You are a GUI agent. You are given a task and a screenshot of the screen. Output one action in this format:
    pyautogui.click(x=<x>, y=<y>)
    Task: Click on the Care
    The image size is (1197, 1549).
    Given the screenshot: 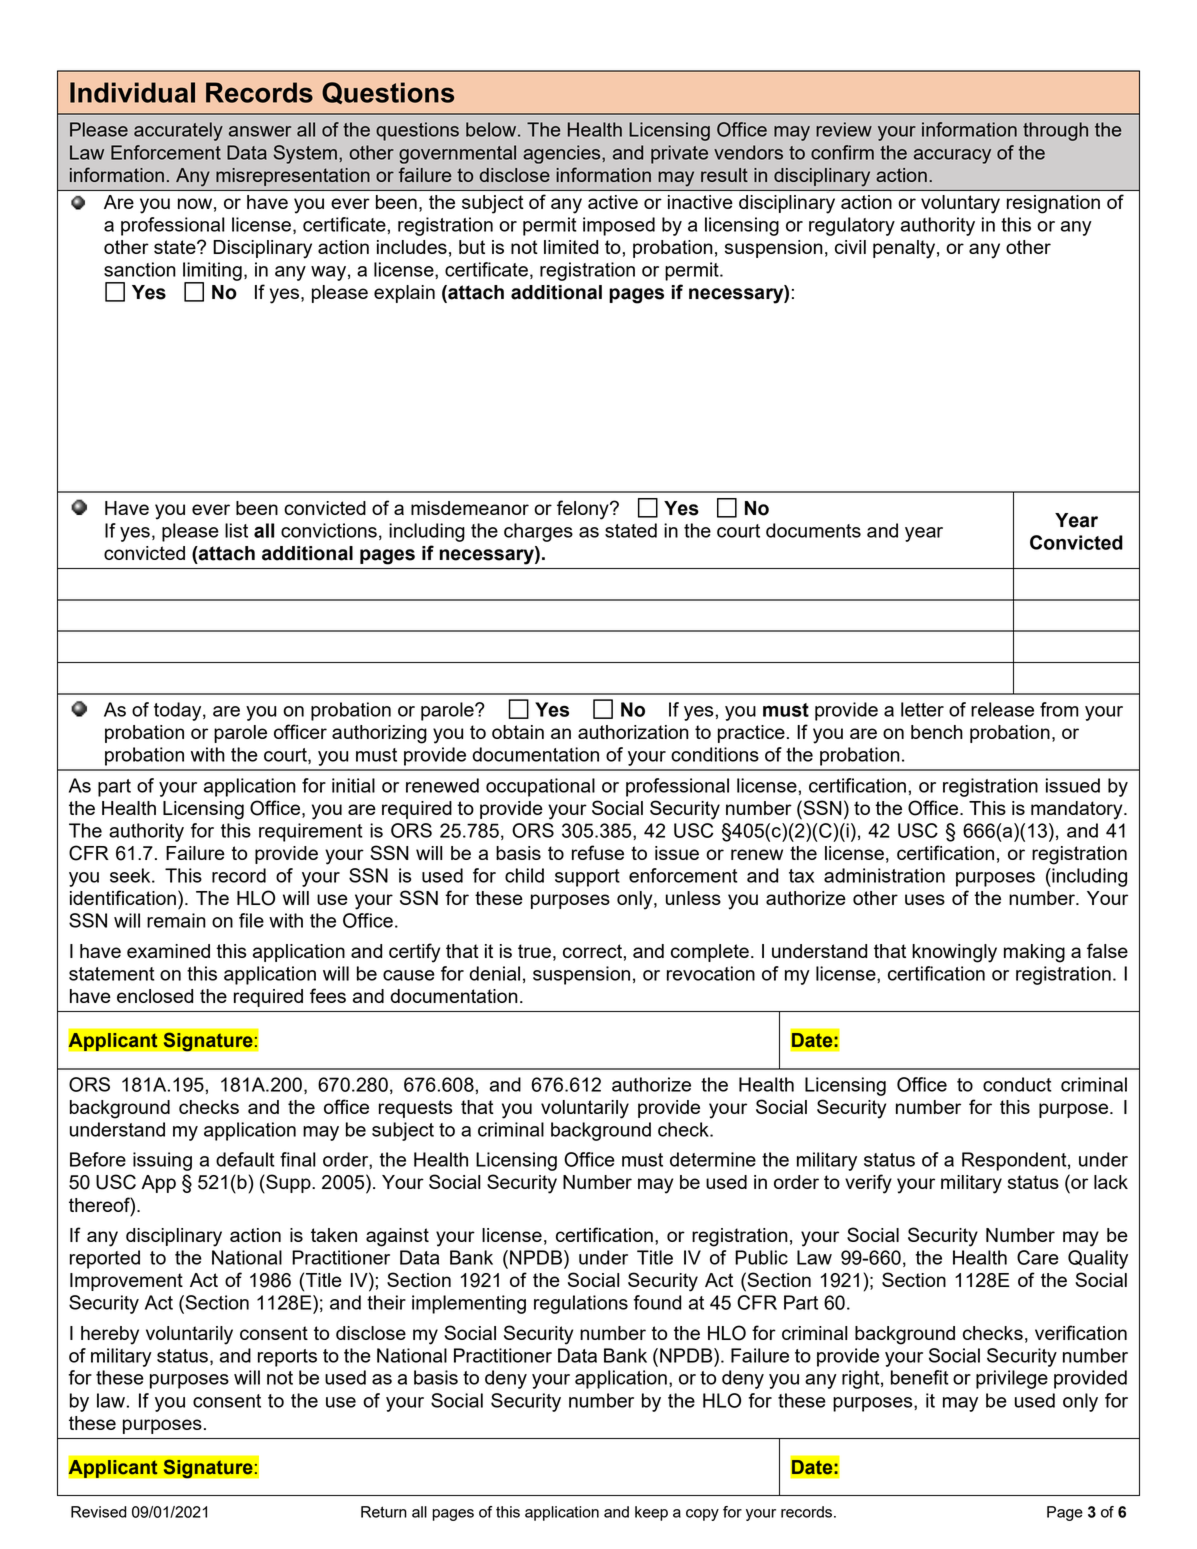 What is the action you would take?
    pyautogui.click(x=1038, y=1257)
